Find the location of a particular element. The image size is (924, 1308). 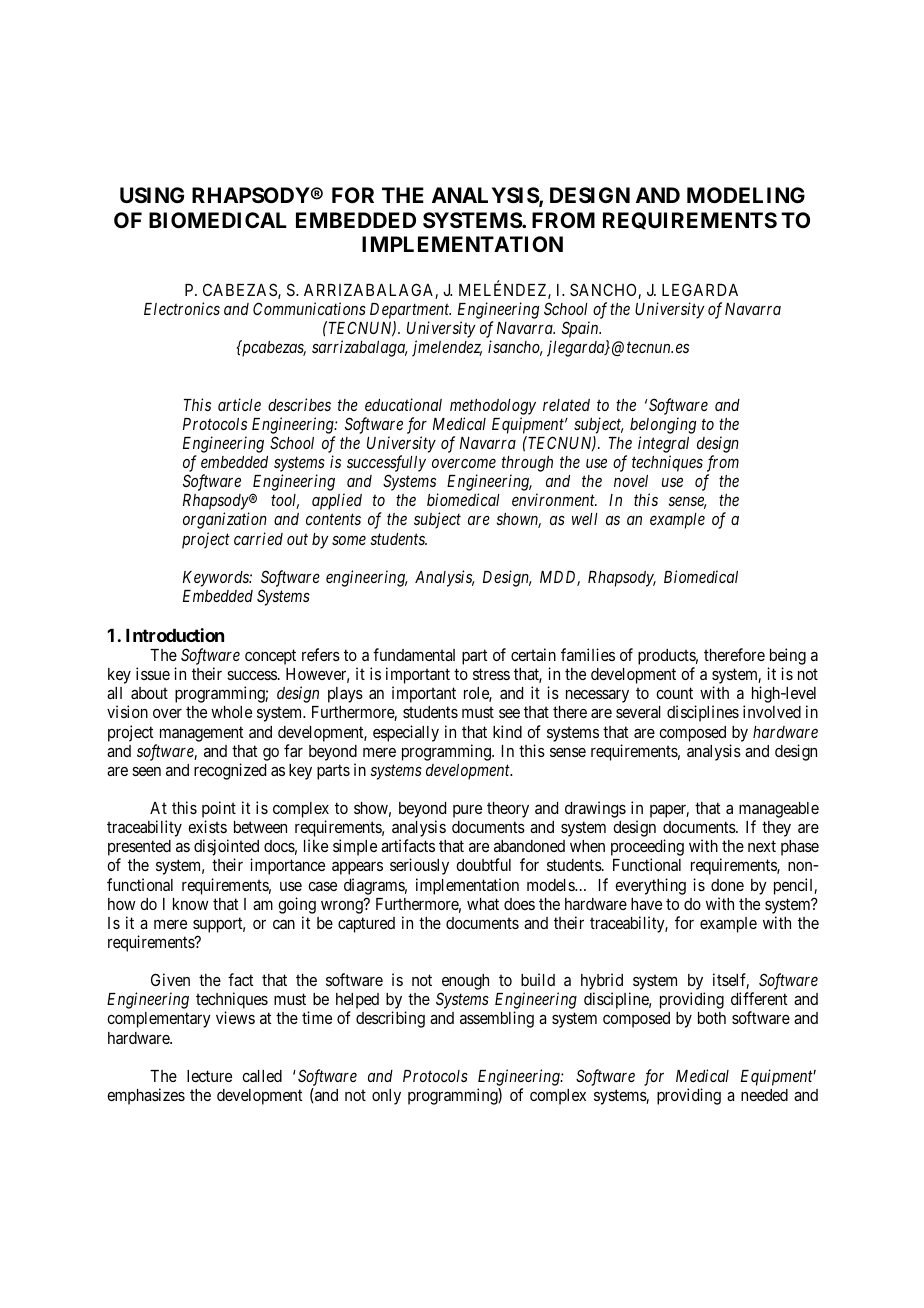

novel is located at coordinates (631, 481).
